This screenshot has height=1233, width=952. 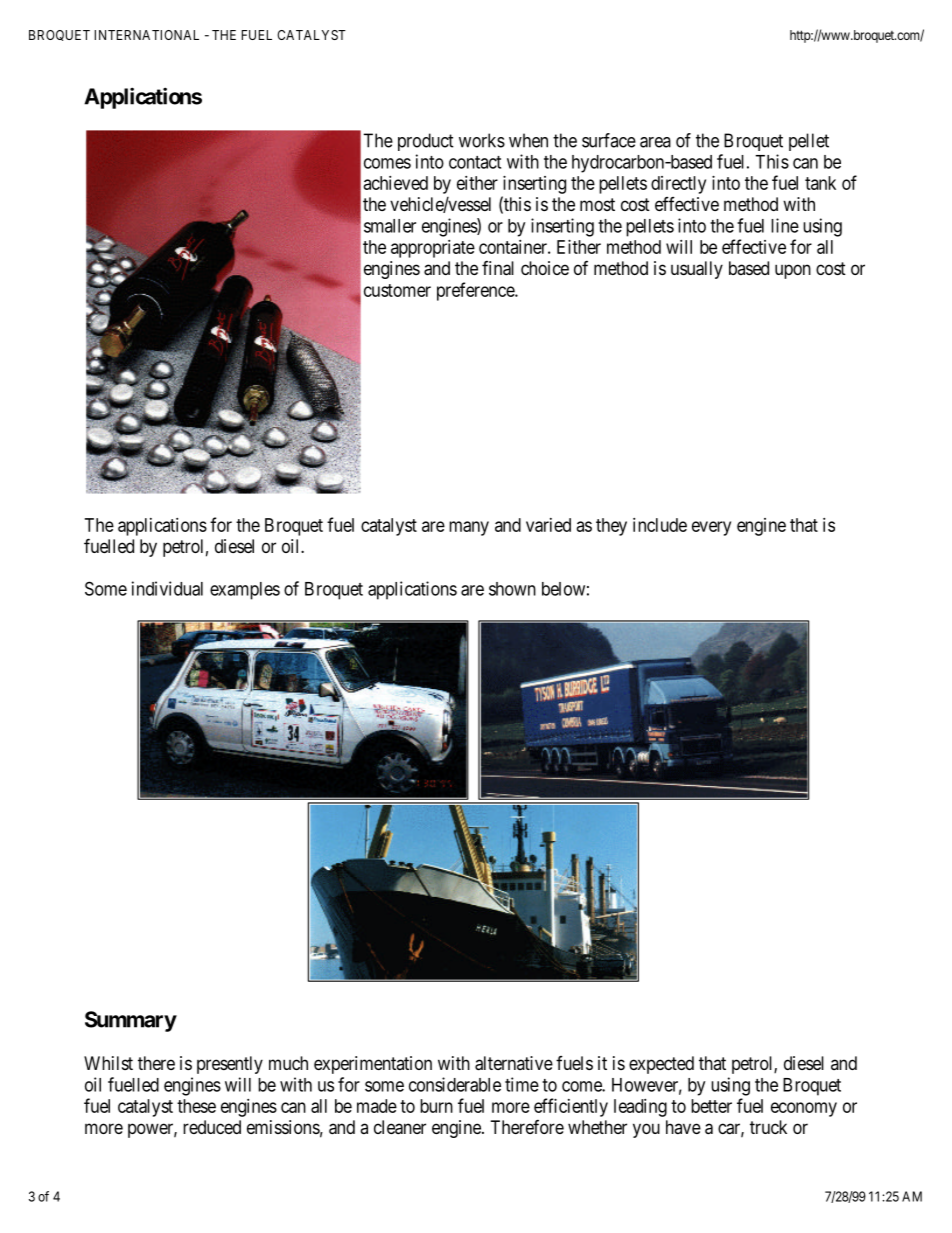 What do you see at coordinates (196, 1106) in the screenshot?
I see `these` at bounding box center [196, 1106].
